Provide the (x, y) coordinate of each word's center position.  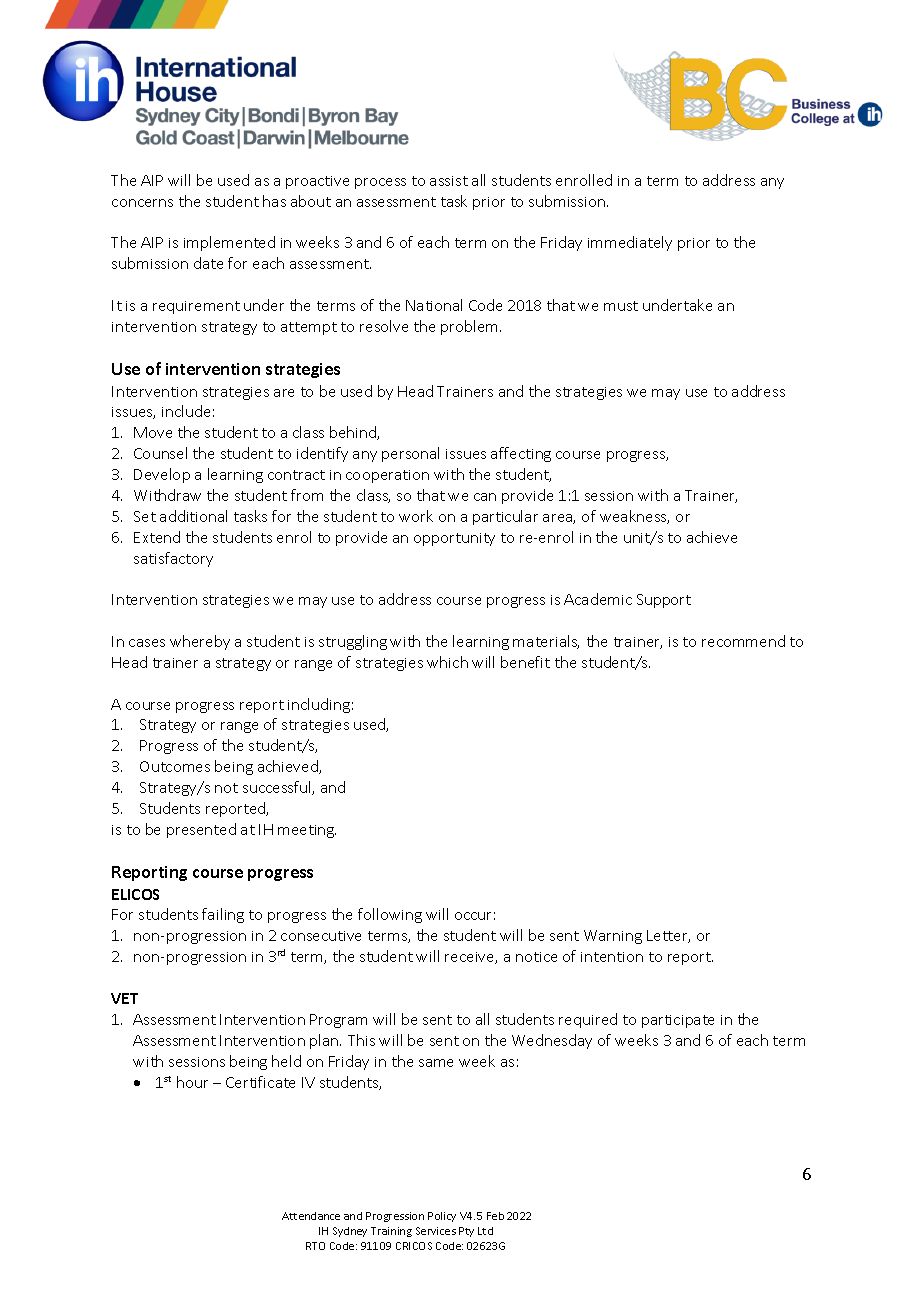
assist (449, 181)
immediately (630, 243)
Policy (442, 1217)
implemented (229, 243)
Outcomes (175, 766)
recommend (743, 641)
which (447, 662)
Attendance (311, 1216)
